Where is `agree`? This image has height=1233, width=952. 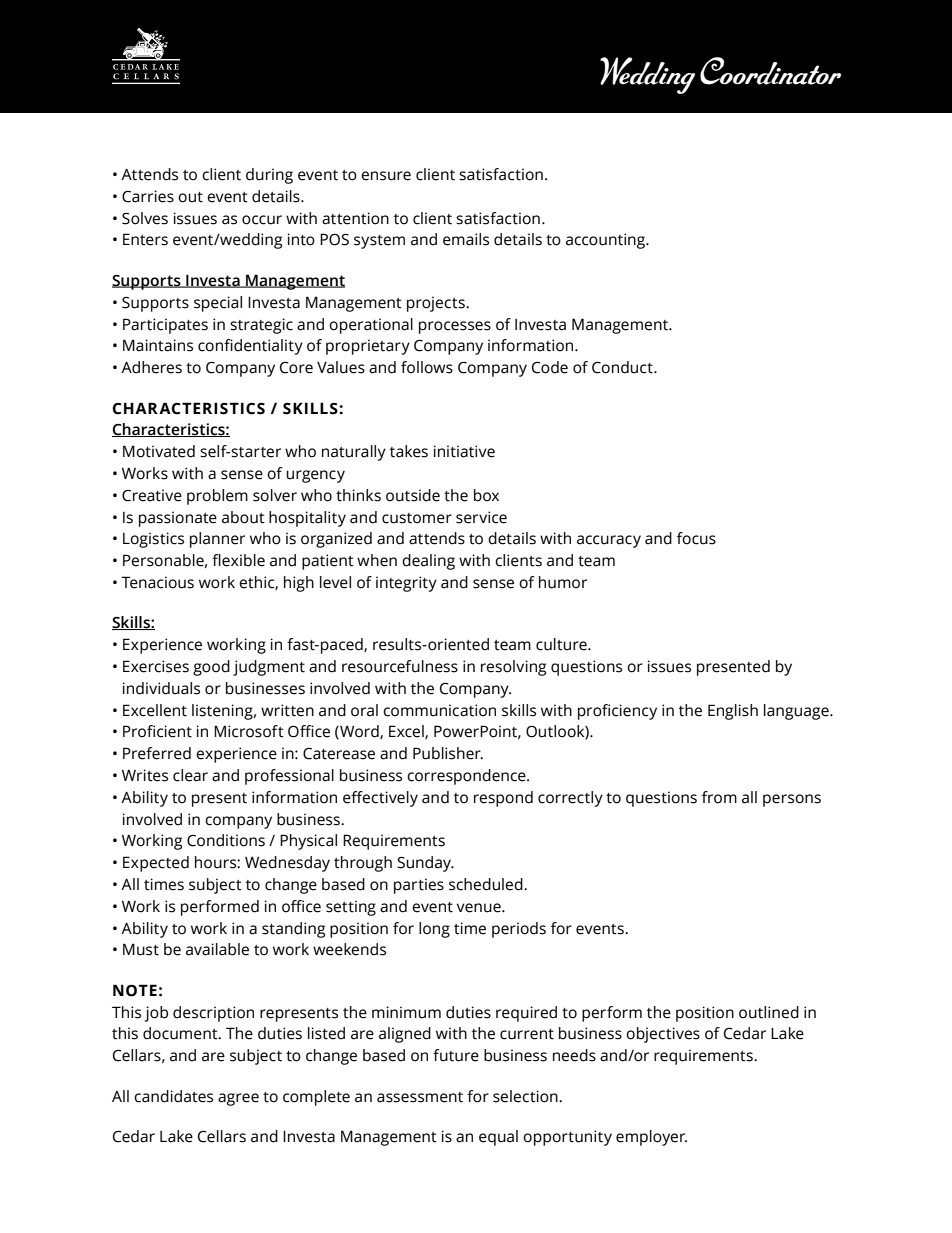 agree is located at coordinates (238, 1099).
